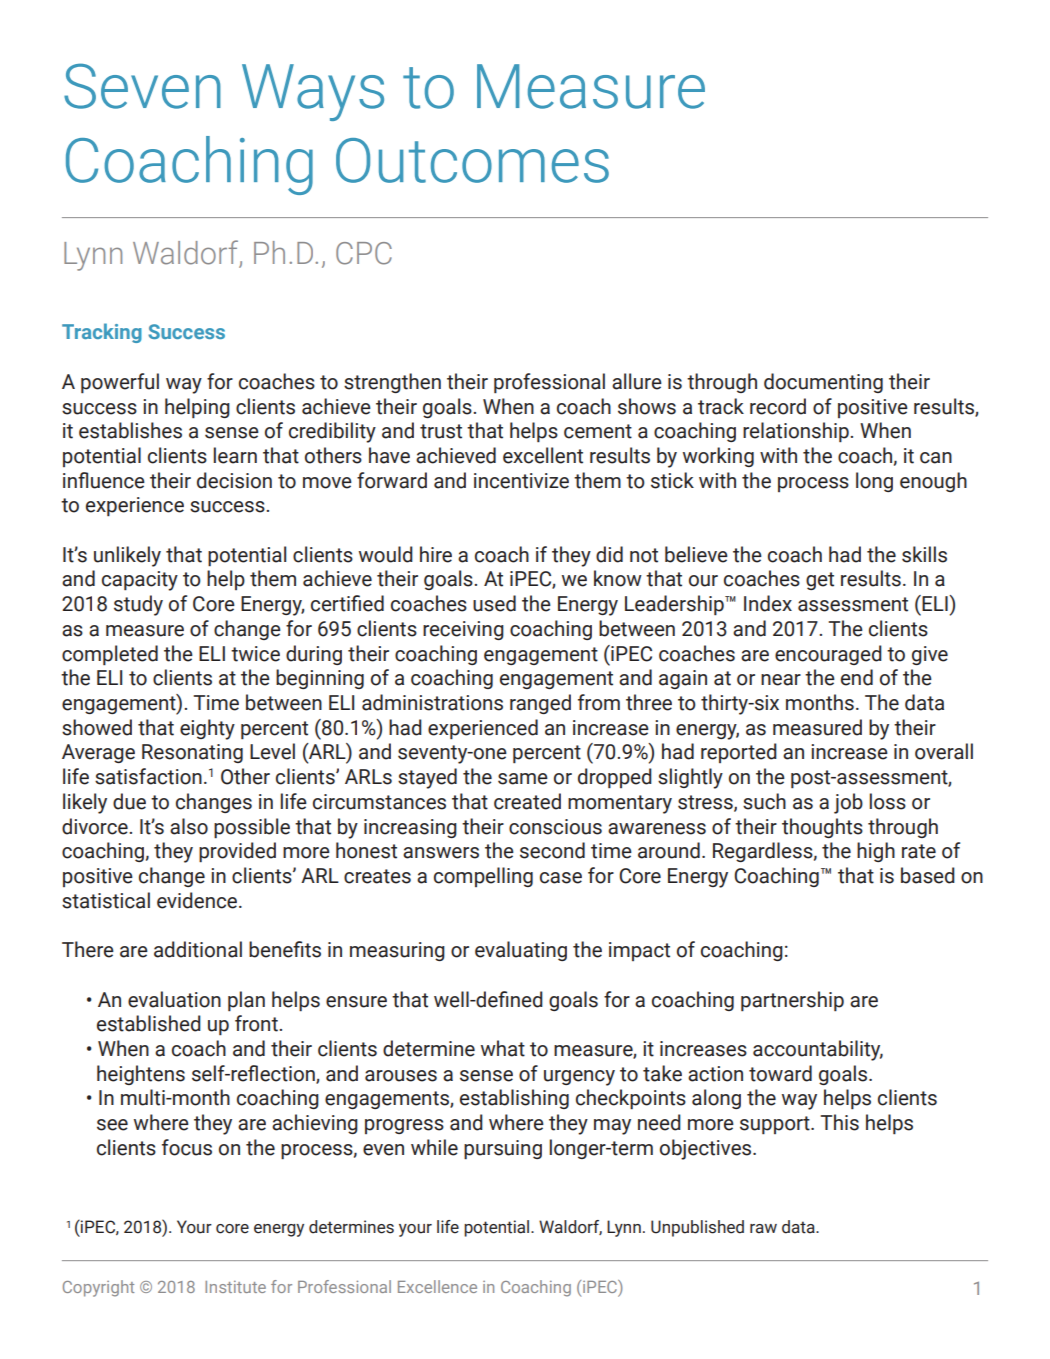 The image size is (1050, 1359). Describe the element at coordinates (763, 1229) in the screenshot. I see `raw` at that location.
